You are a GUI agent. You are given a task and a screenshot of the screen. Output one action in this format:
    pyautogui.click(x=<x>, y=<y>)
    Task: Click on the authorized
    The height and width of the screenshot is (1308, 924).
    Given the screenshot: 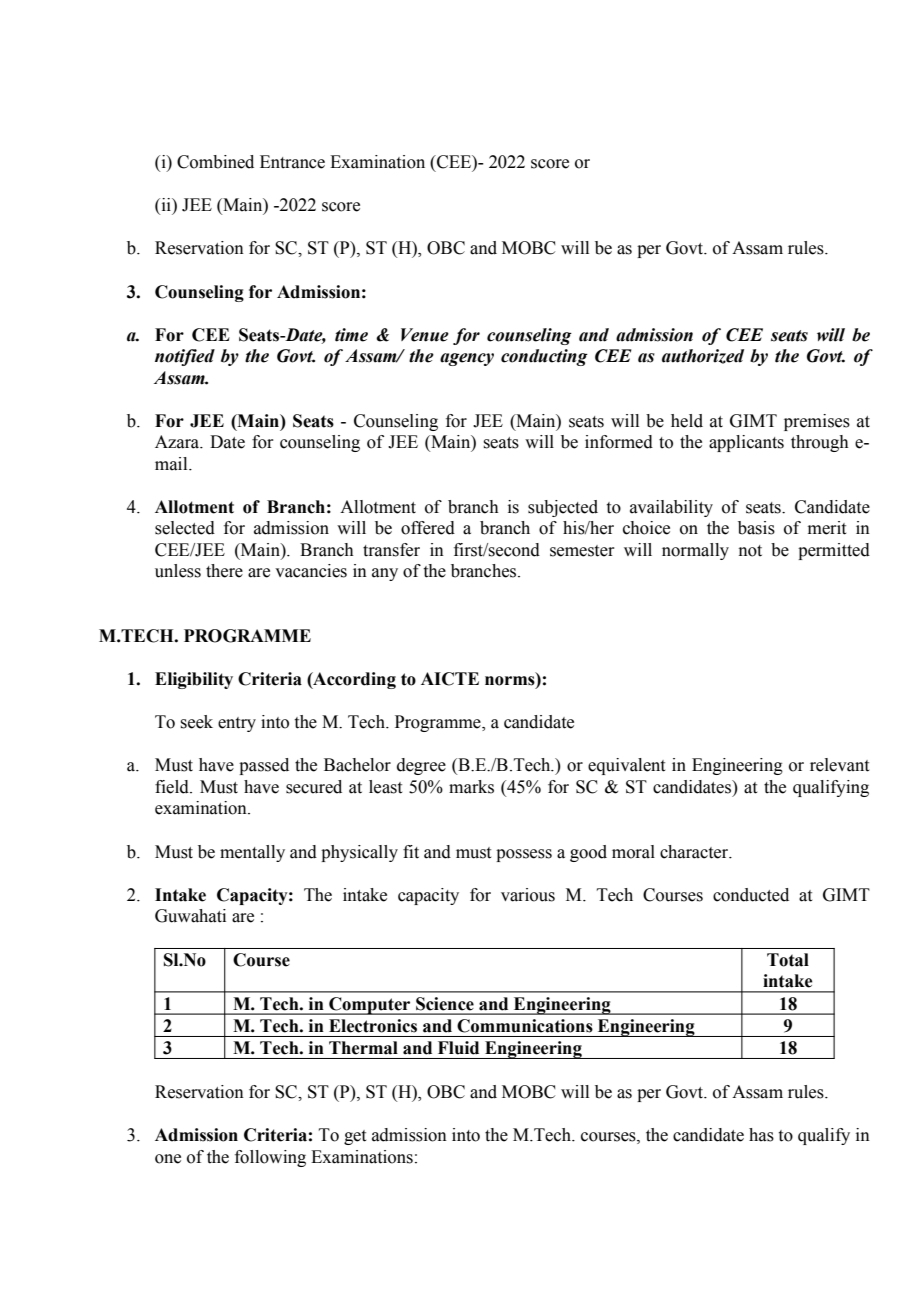 What is the action you would take?
    pyautogui.click(x=703, y=356)
